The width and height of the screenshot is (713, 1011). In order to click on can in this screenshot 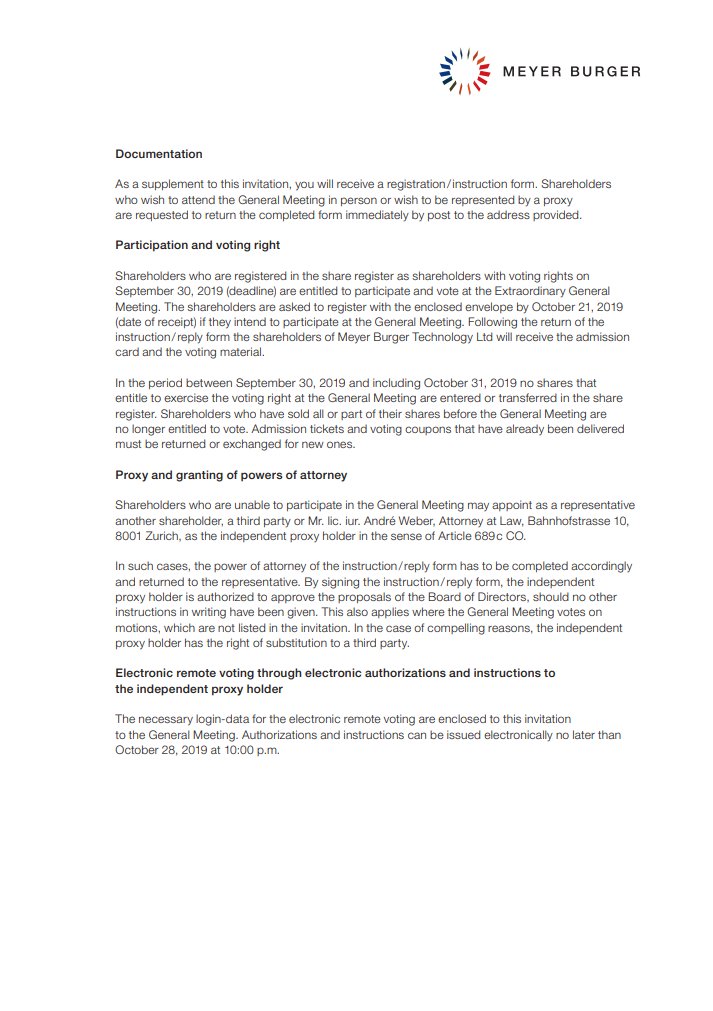, I will do `click(417, 735)`.
